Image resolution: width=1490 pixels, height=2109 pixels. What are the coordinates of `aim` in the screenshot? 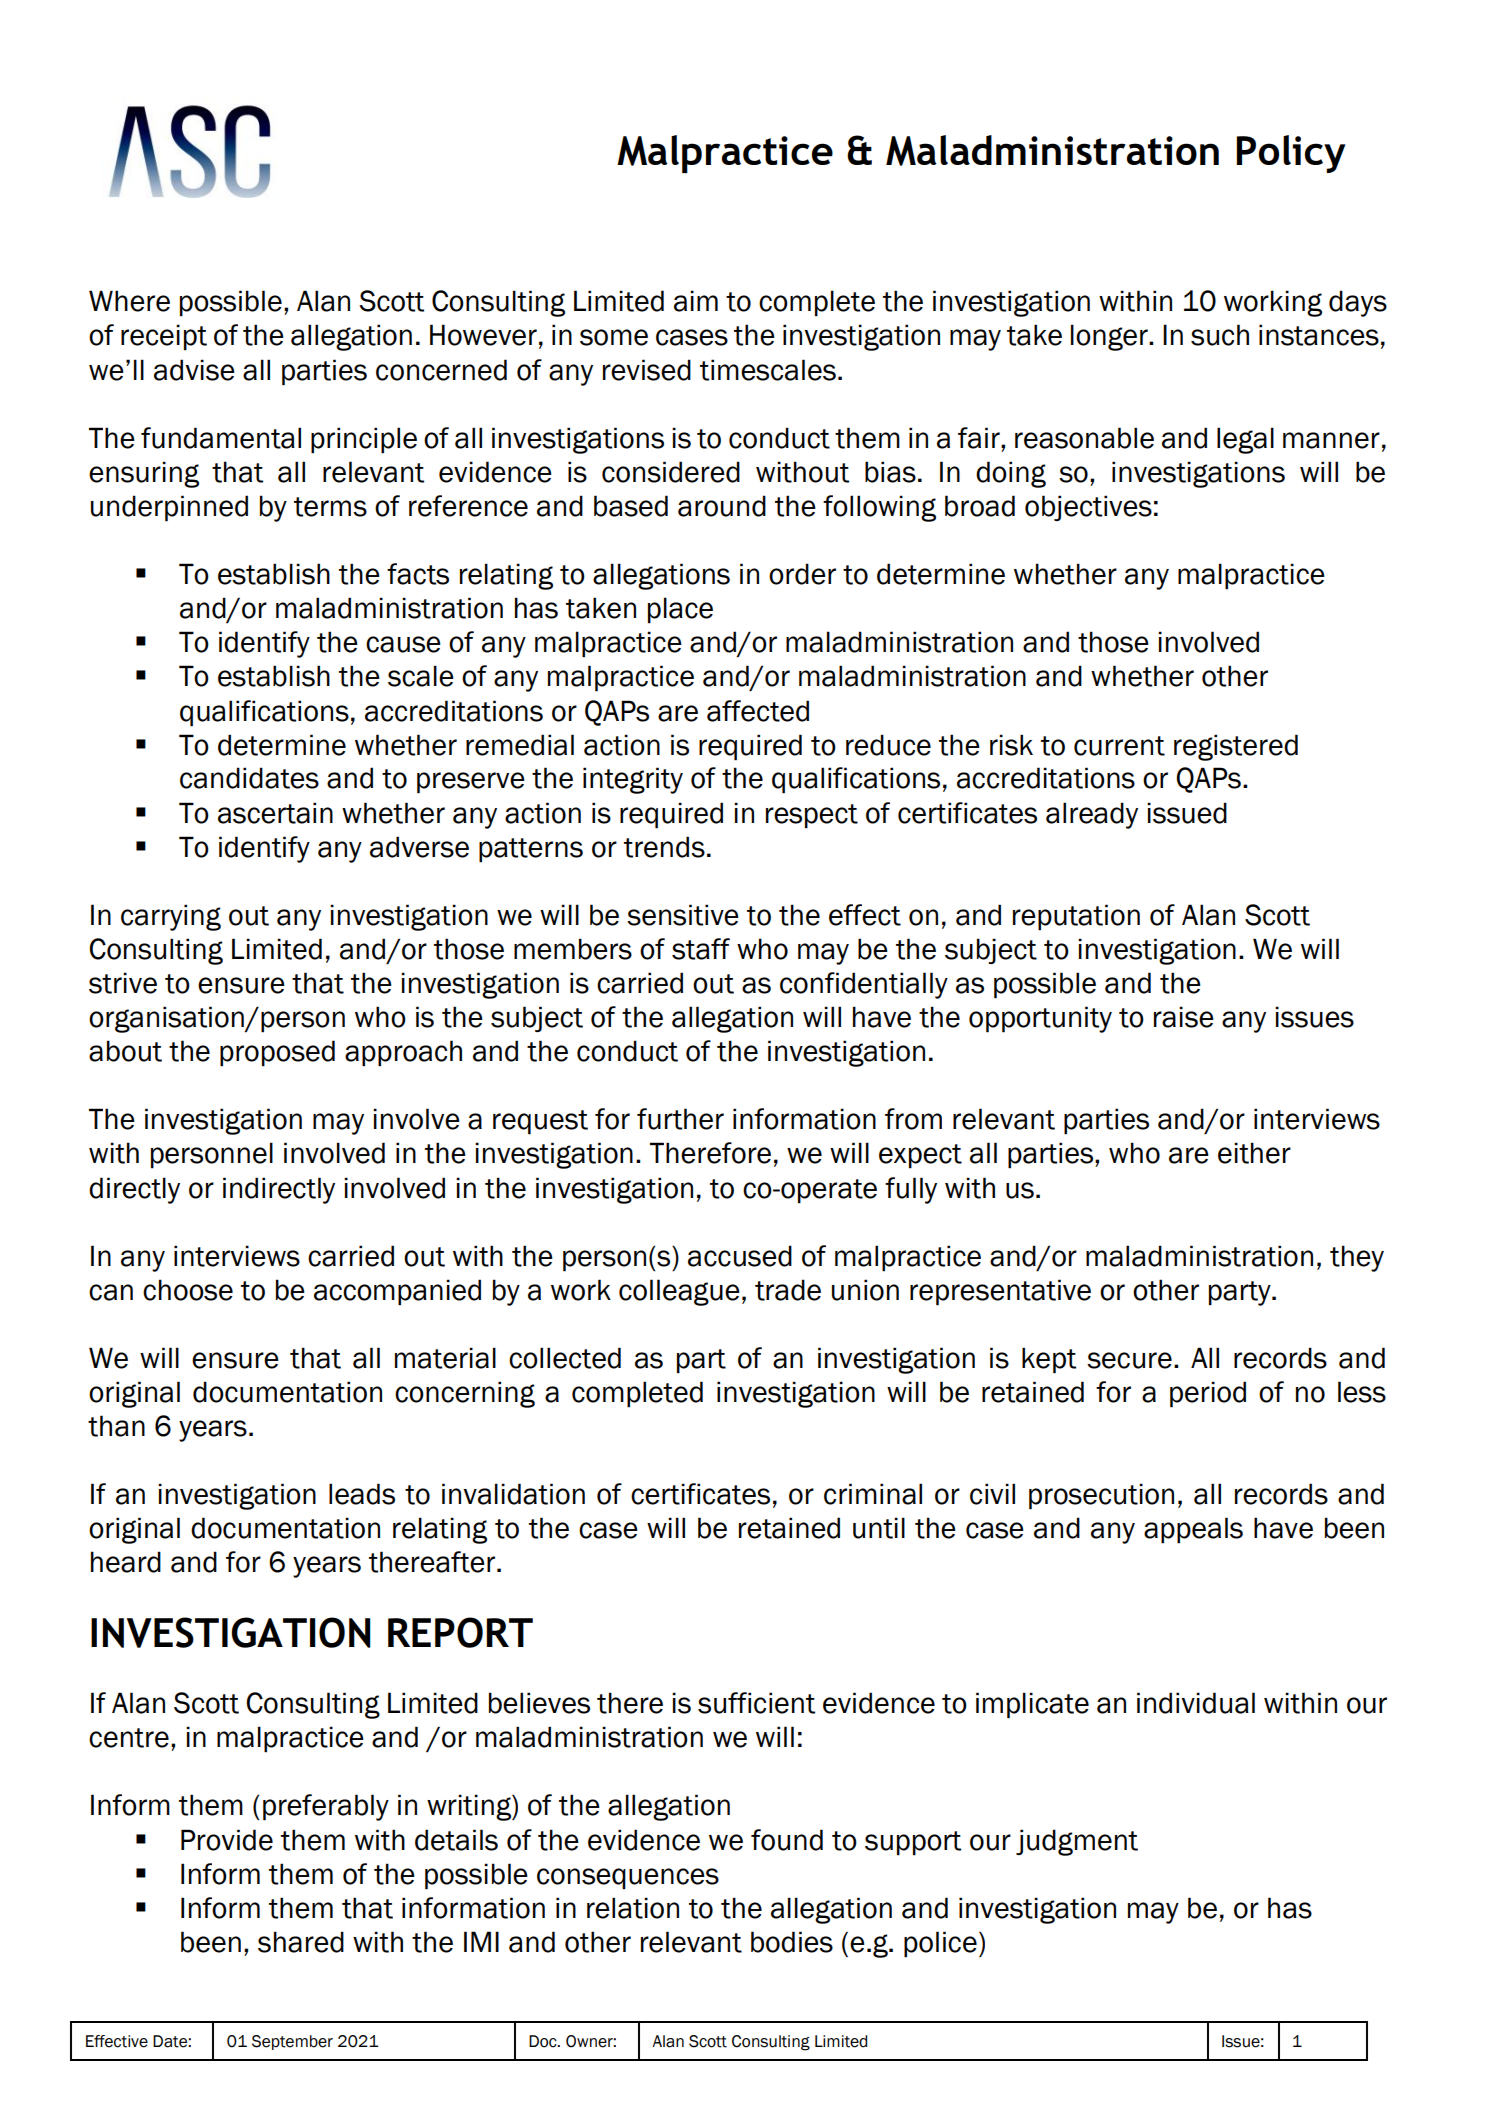 It's located at (696, 301).
